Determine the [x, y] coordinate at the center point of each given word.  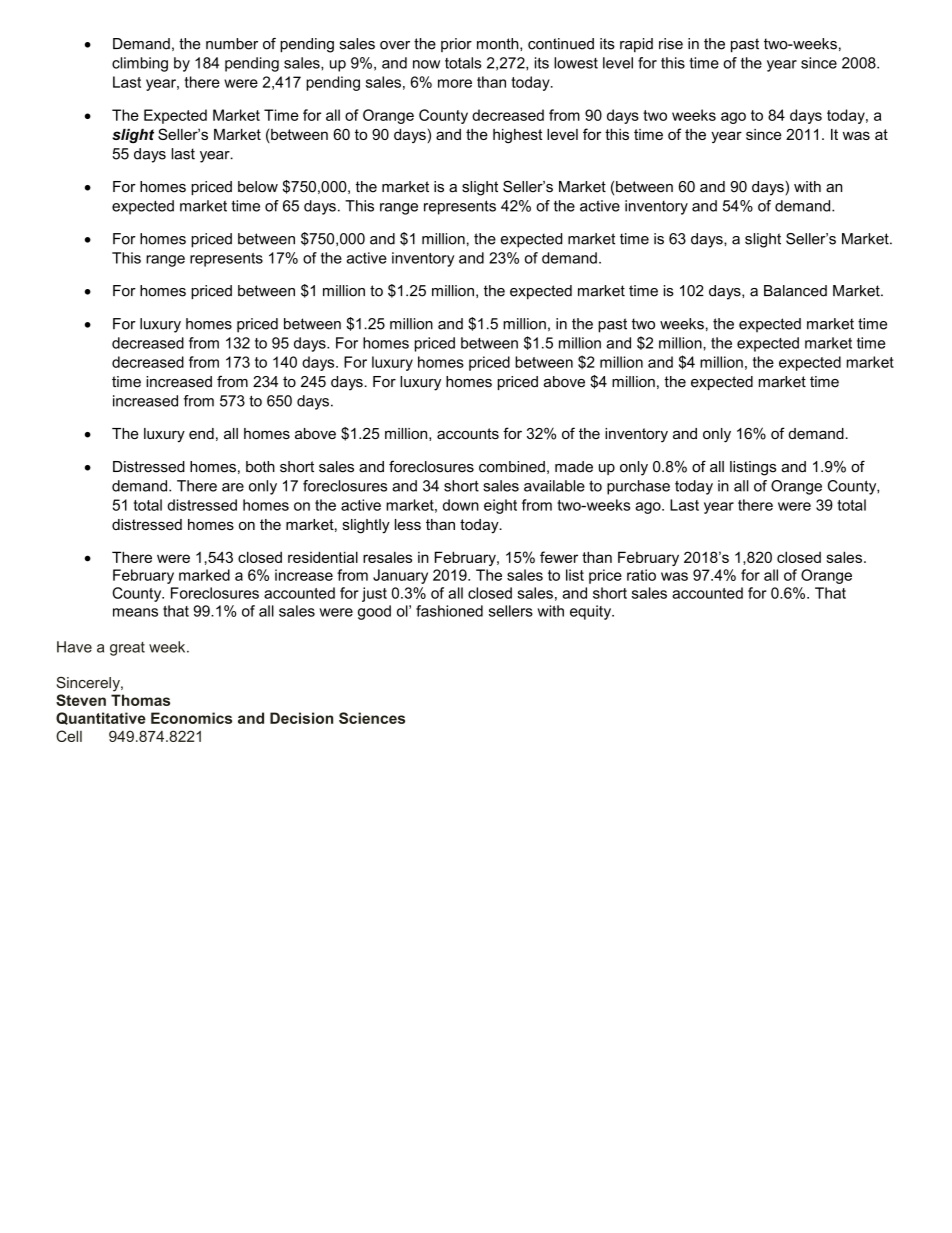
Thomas [140, 700]
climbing [140, 64]
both [260, 467]
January [400, 576]
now [426, 64]
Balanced [795, 291]
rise [671, 44]
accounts [468, 433]
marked [204, 575]
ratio [641, 575]
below [258, 187]
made [574, 467]
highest [517, 136]
